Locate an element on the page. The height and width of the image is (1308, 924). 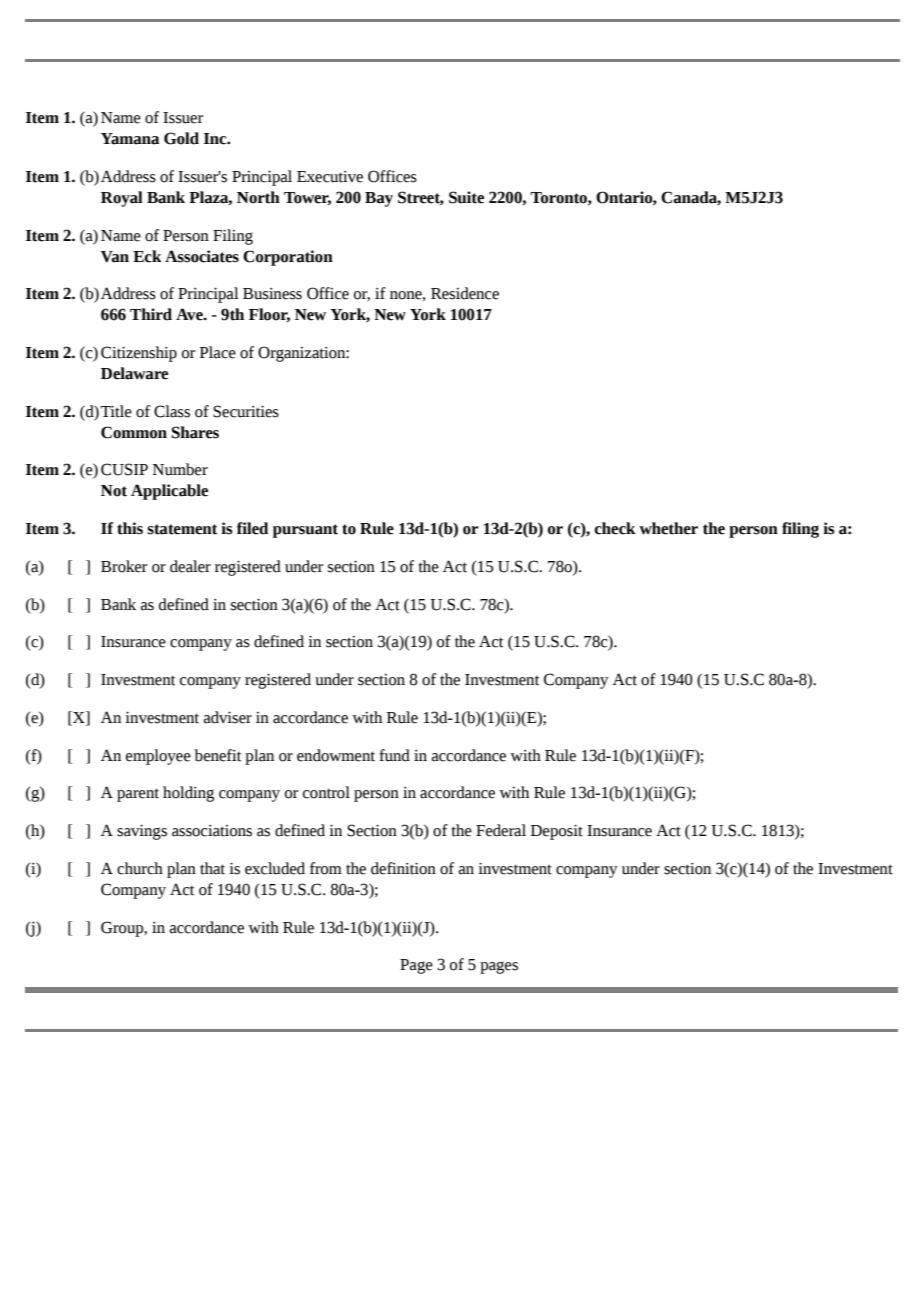
Applicable is located at coordinates (169, 492).
